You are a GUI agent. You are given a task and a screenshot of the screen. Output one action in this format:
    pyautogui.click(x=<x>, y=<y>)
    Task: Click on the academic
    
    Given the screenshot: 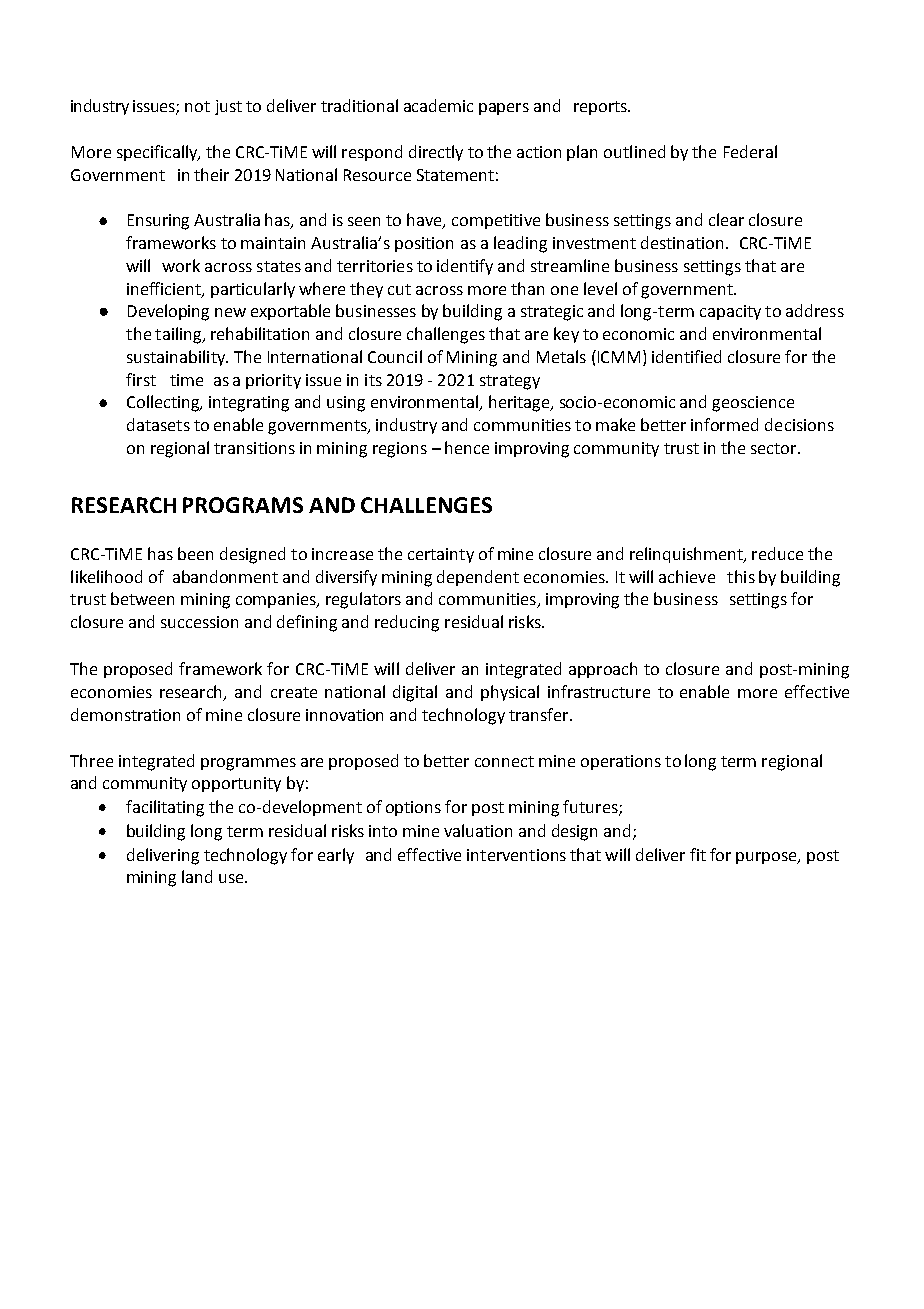 What is the action you would take?
    pyautogui.click(x=438, y=105)
